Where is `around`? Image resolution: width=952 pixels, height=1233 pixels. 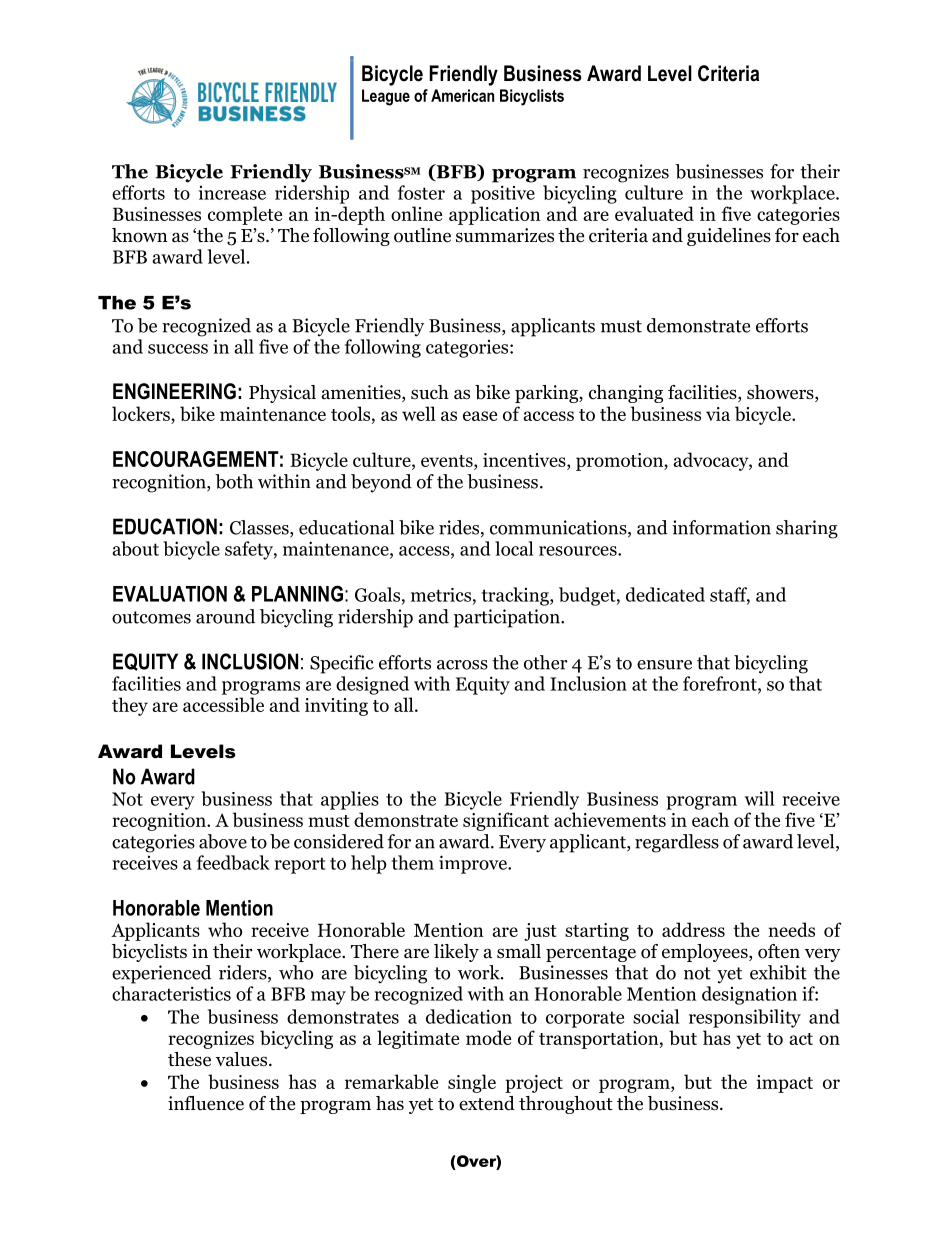
around is located at coordinates (225, 616).
